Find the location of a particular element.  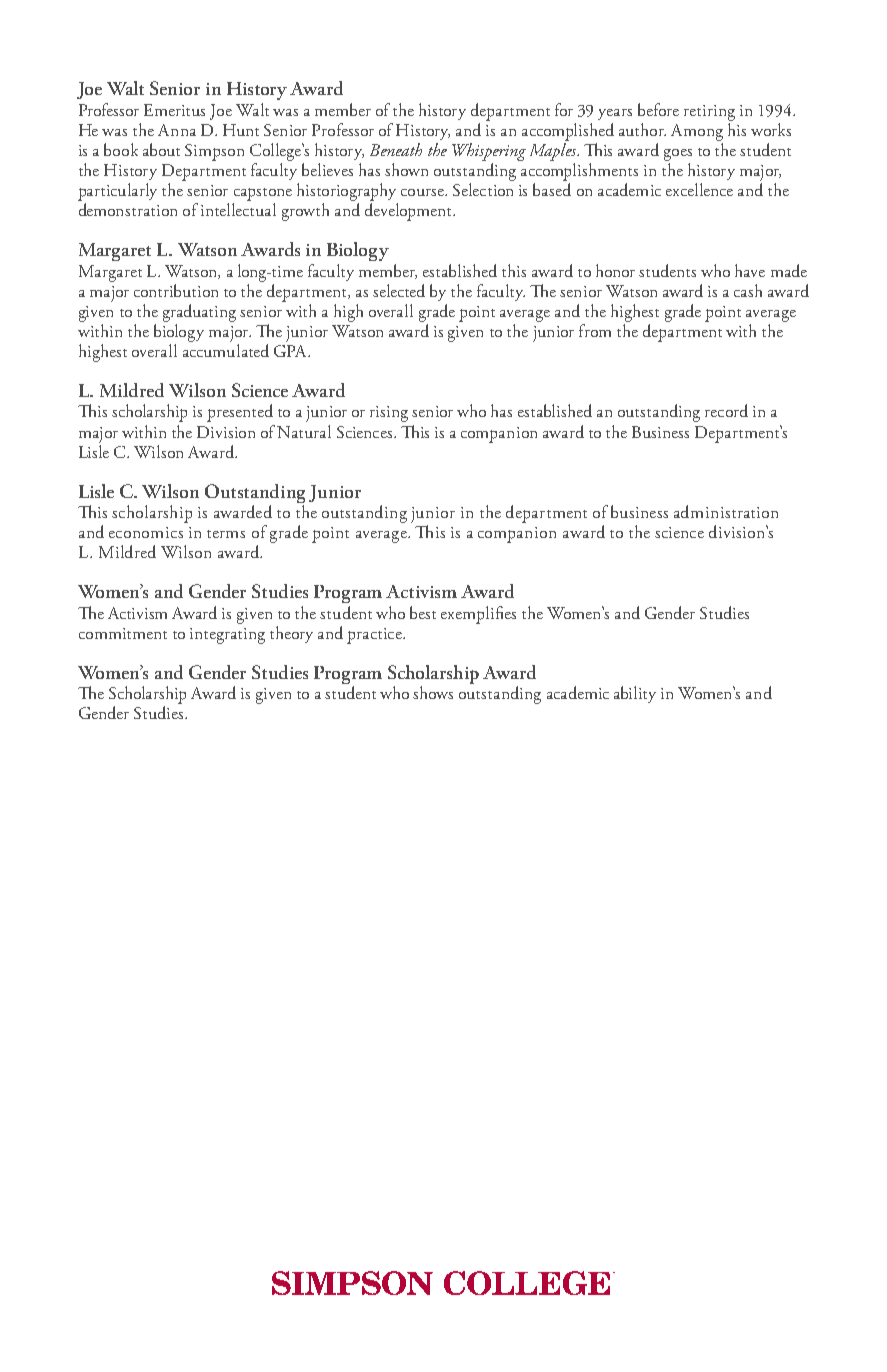

Whispering is located at coordinates (489, 152).
